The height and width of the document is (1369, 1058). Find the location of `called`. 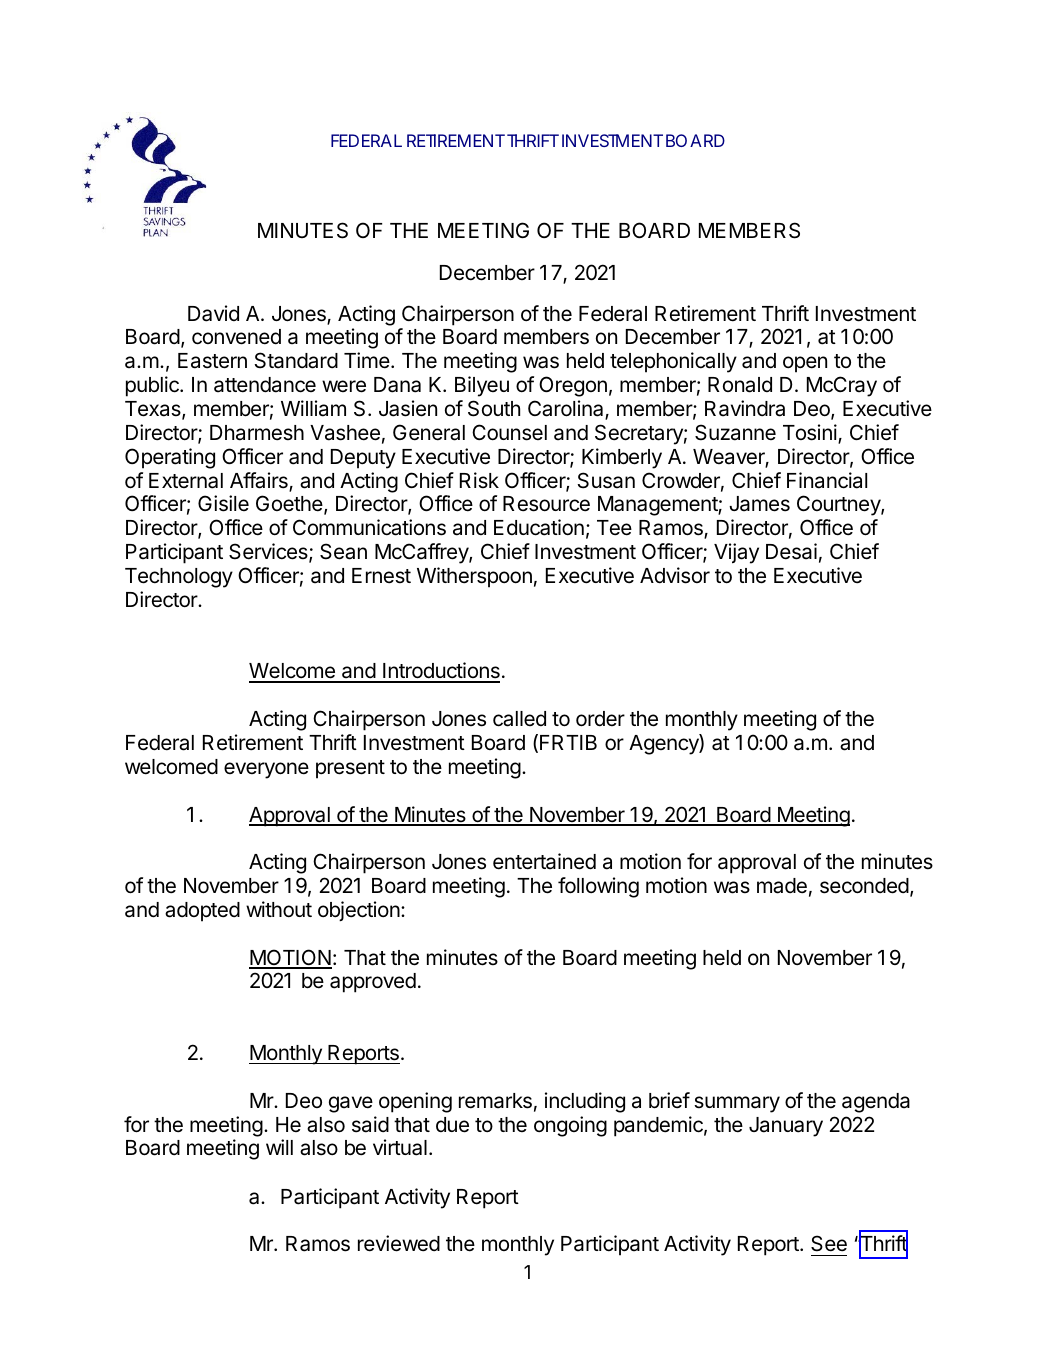

called is located at coordinates (519, 719).
